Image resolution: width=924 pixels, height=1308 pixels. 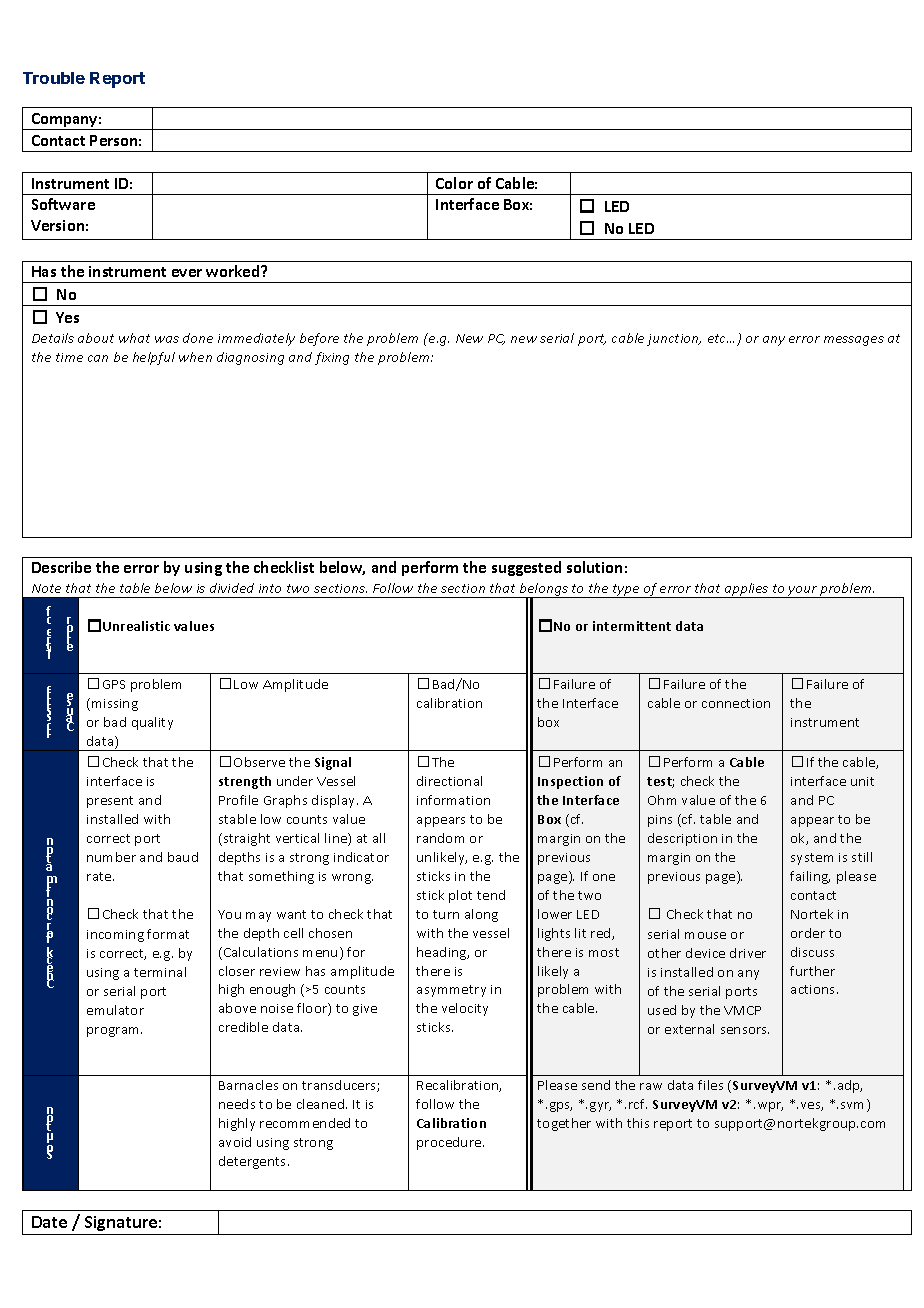 What do you see at coordinates (111, 857) in the page?
I see `number` at bounding box center [111, 857].
